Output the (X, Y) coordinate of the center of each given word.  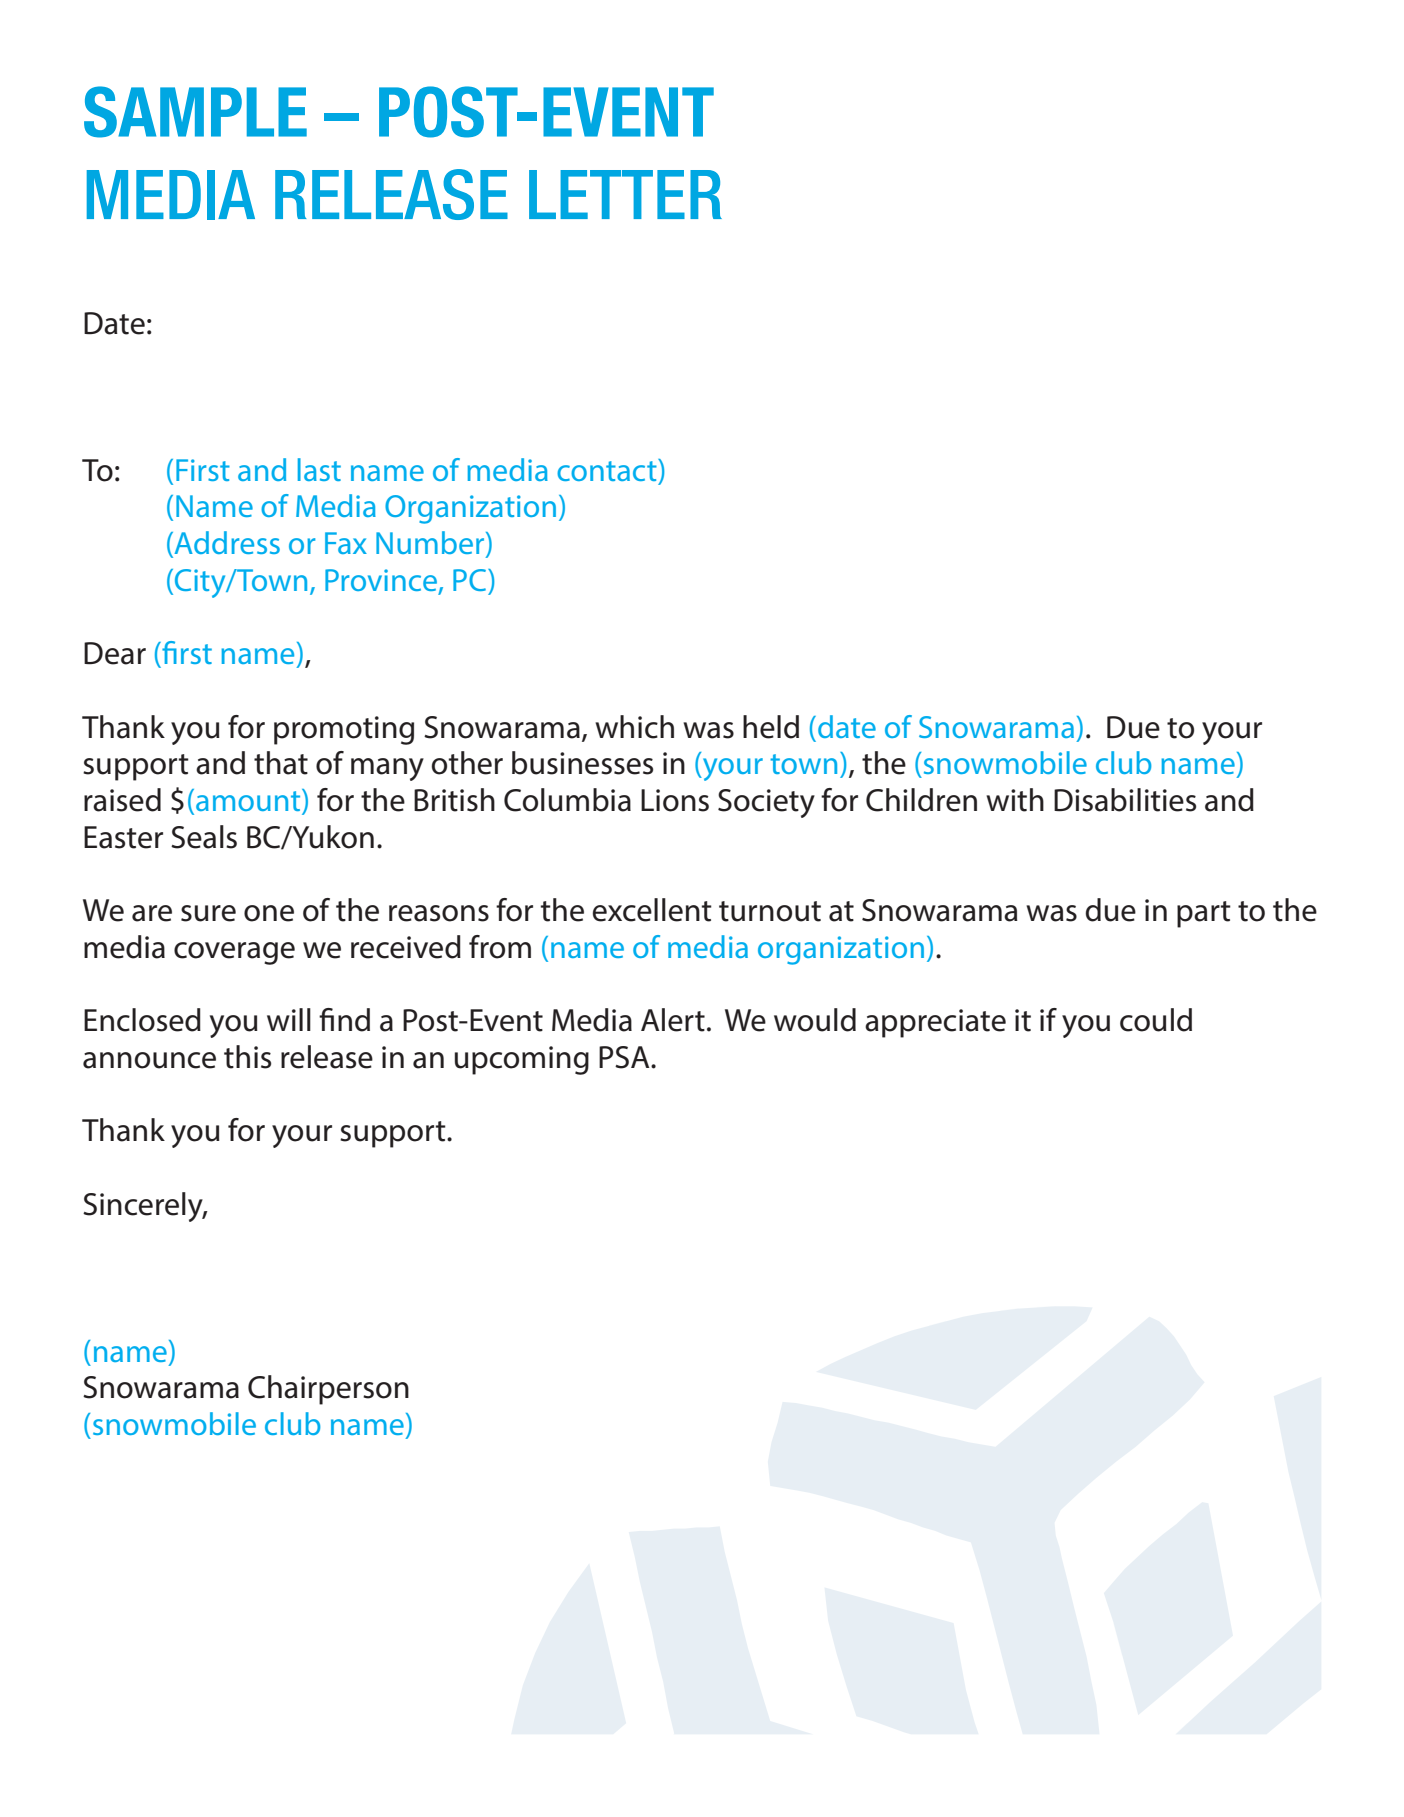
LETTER (625, 194)
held (771, 727)
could (1156, 1020)
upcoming (522, 1060)
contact (608, 470)
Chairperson (328, 1390)
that (281, 763)
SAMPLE (195, 112)
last (319, 469)
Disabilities (1125, 800)
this (247, 1057)
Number (431, 544)
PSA (625, 1057)
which (634, 727)
